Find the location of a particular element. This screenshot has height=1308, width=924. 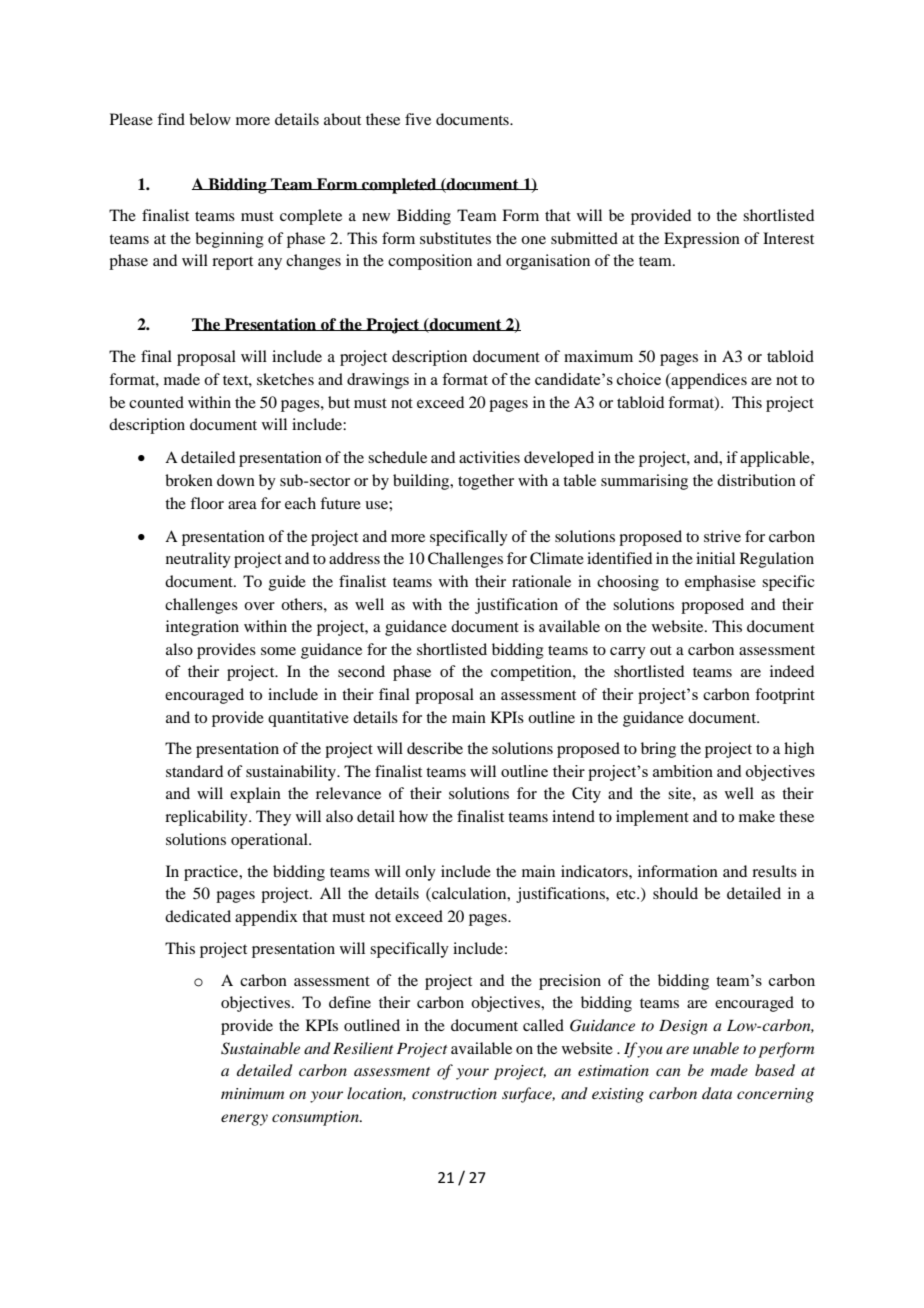

below is located at coordinates (210, 119).
